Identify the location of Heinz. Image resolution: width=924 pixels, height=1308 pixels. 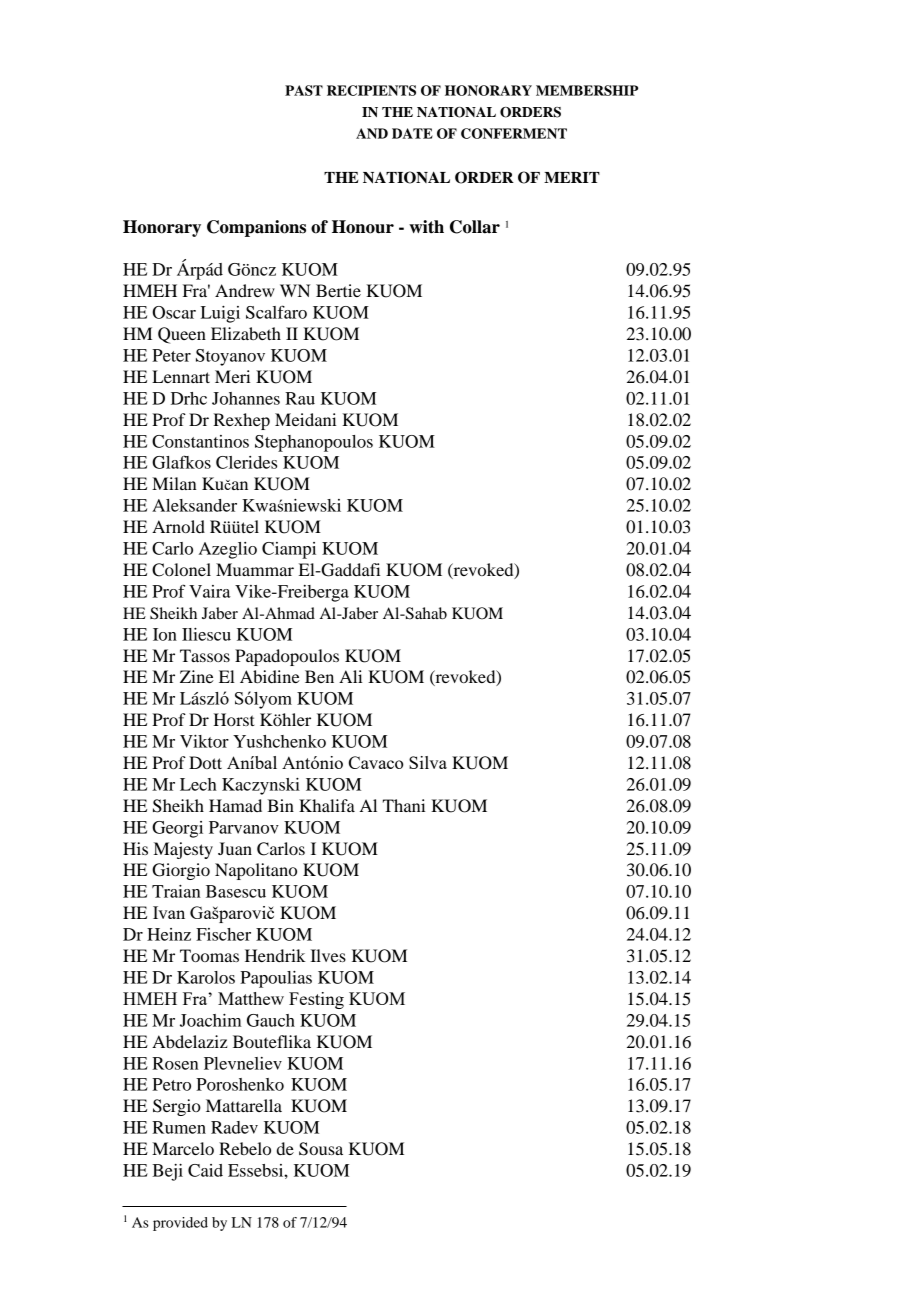
(169, 934).
